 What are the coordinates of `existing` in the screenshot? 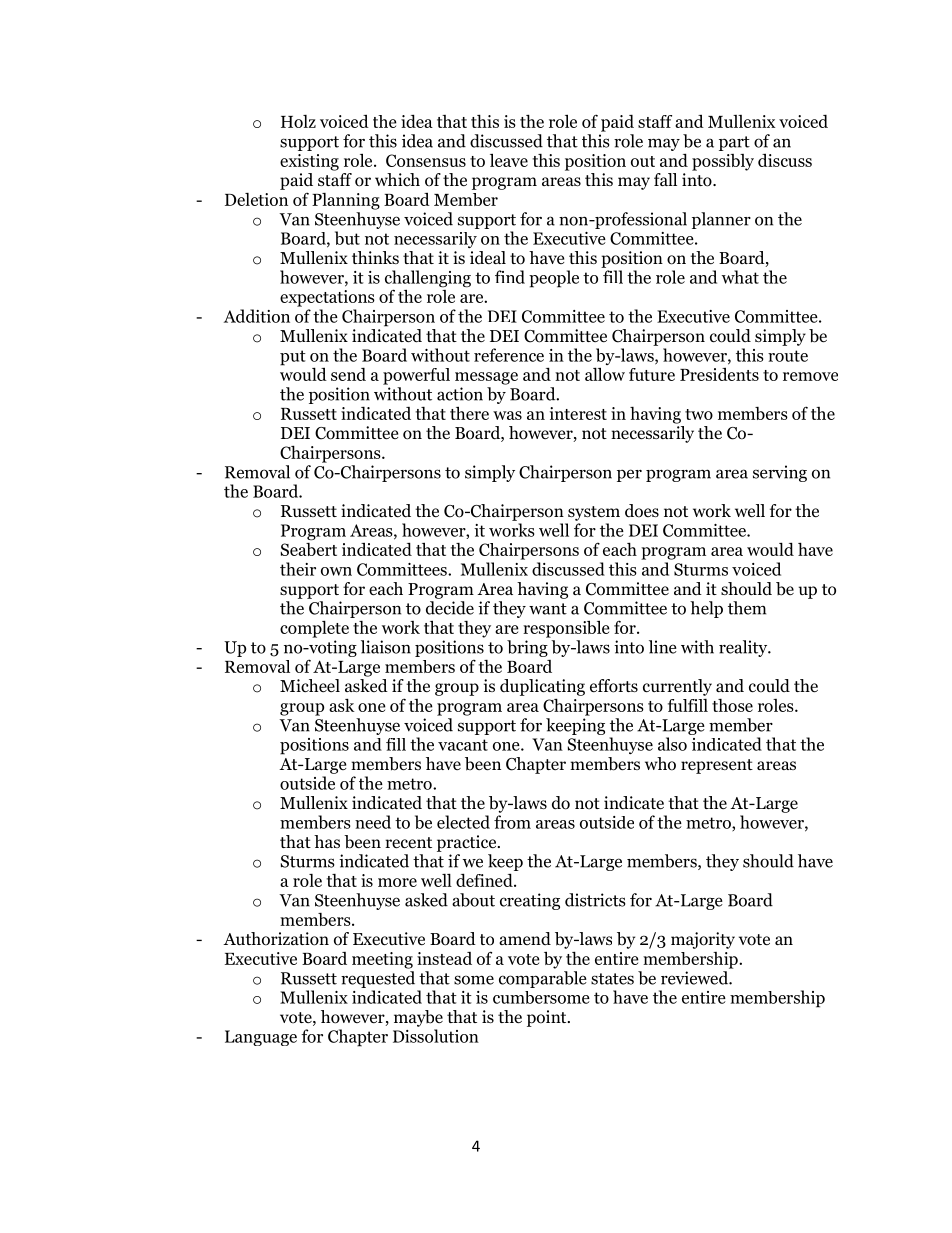 It's located at (309, 162).
